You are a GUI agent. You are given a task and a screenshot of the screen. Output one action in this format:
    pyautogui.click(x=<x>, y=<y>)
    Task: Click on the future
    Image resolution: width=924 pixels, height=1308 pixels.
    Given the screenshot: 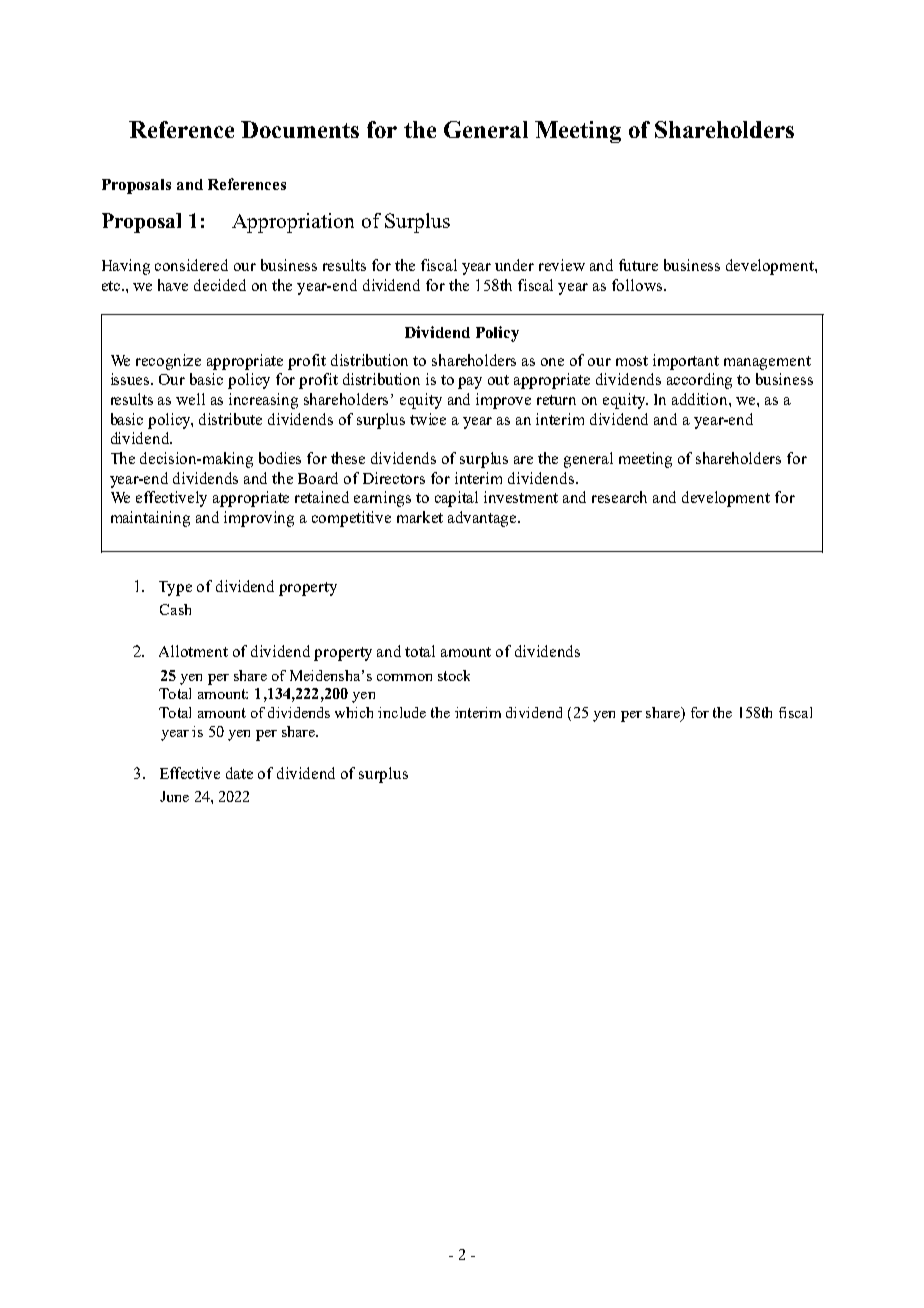 What is the action you would take?
    pyautogui.click(x=638, y=265)
